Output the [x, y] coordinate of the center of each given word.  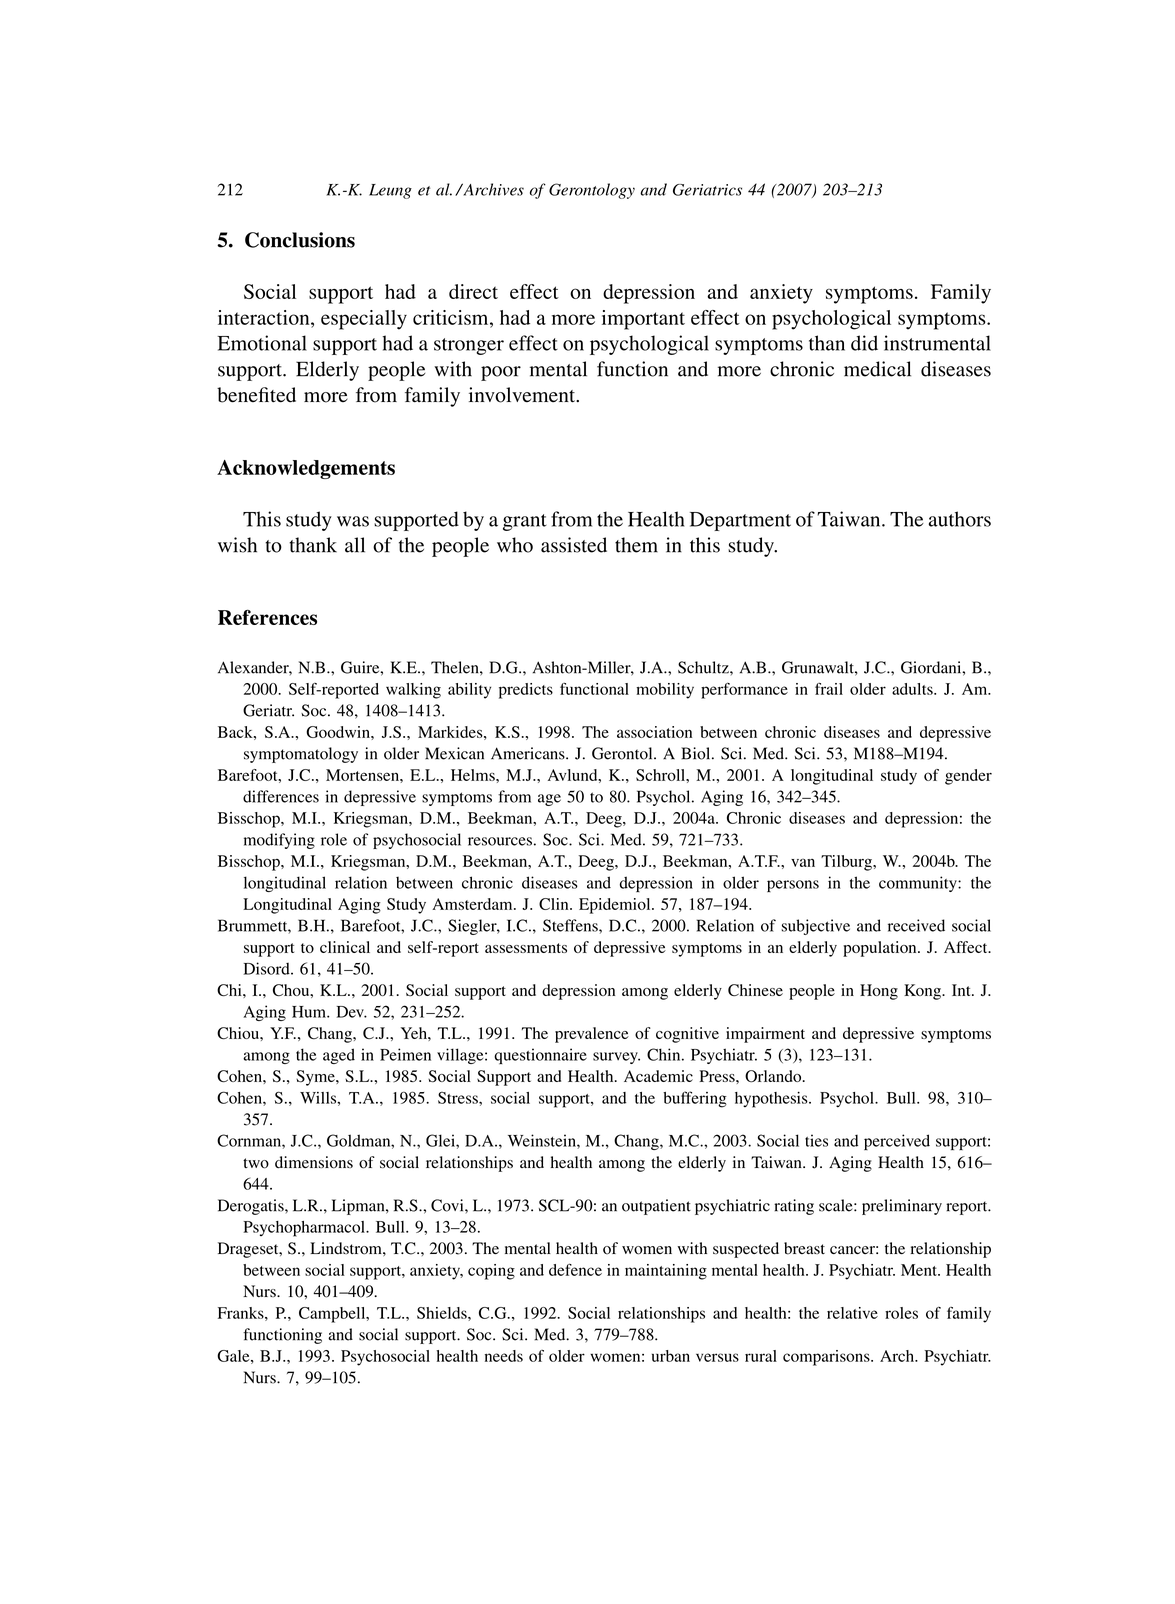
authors [960, 519]
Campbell [333, 1315]
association [654, 732]
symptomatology [301, 755]
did [864, 343]
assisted [574, 545]
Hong [879, 992]
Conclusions [300, 240]
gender [968, 777]
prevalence [592, 1035]
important [643, 320]
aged [339, 1056]
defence [575, 1269]
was [353, 521]
